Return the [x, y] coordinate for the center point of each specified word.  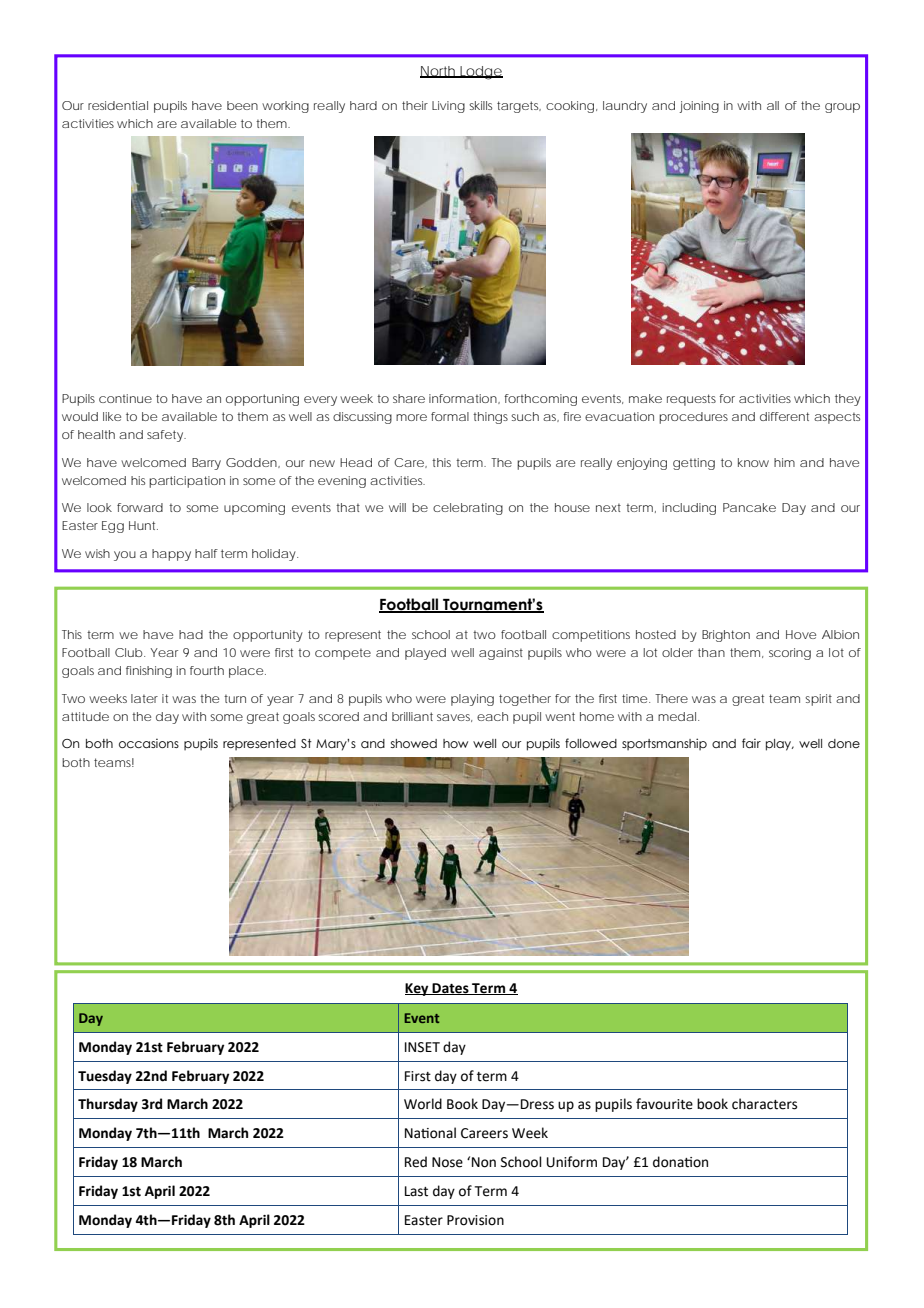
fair [751, 743]
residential [118, 105]
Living [448, 107]
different [784, 416]
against [501, 654]
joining [699, 107]
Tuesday [105, 1077]
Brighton [726, 636]
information [464, 399]
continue [125, 398]
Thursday [108, 1105]
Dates [451, 989]
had [191, 634]
